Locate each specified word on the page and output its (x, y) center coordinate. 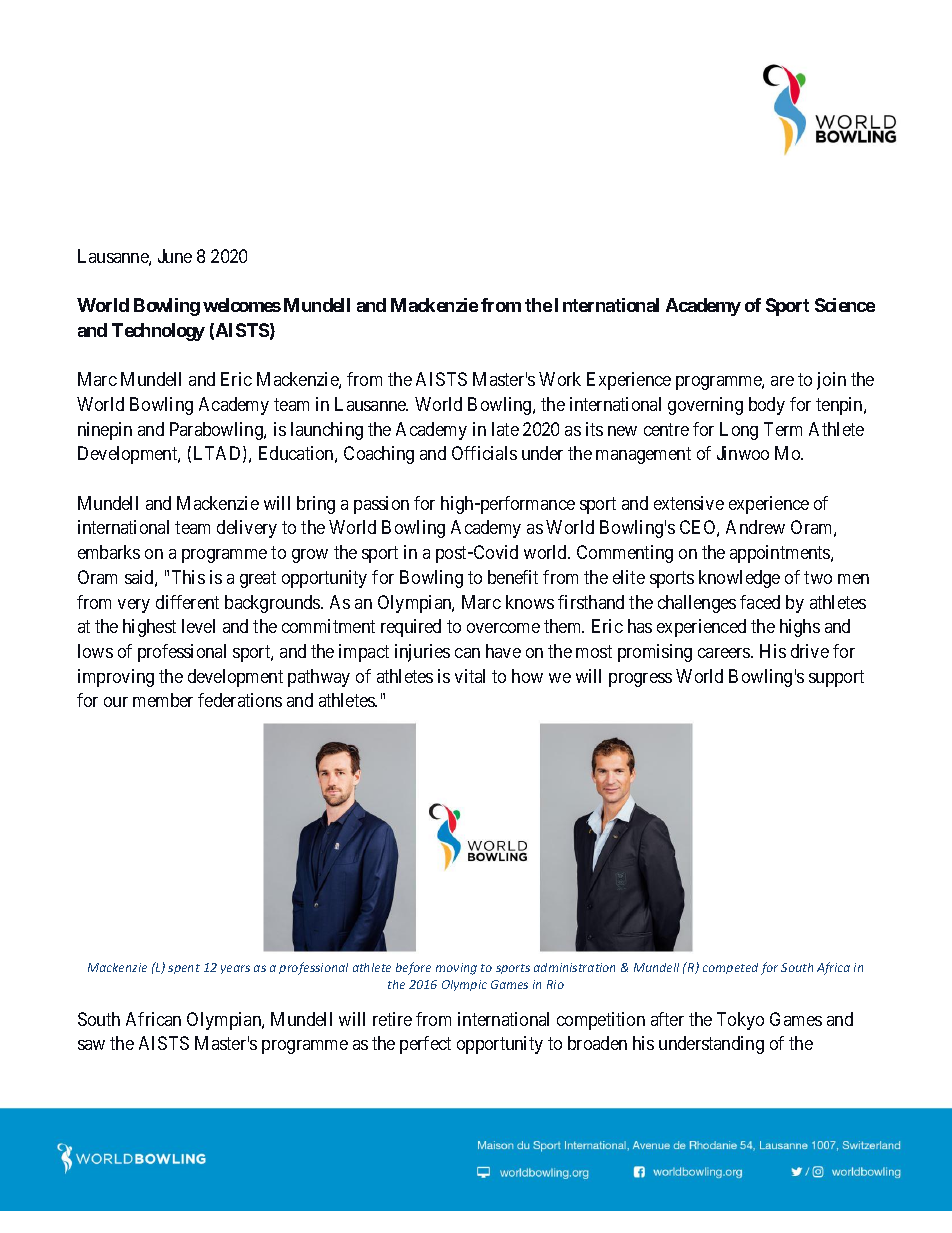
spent (184, 969)
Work (560, 379)
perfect (425, 1045)
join (831, 381)
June (175, 256)
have (503, 651)
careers (725, 653)
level (198, 626)
